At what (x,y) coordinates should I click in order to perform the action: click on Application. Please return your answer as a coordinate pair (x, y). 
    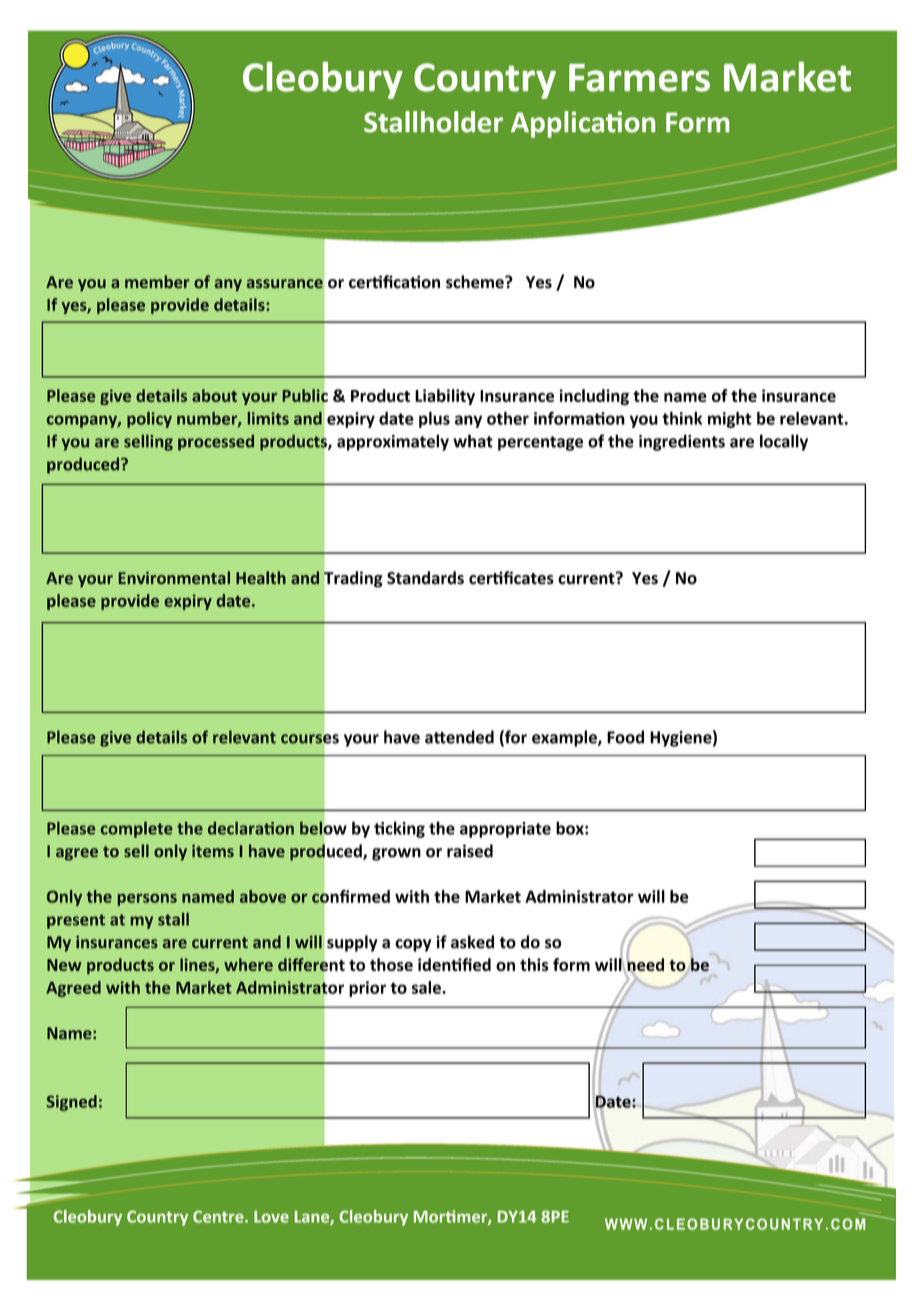
    Looking at the image, I should click on (583, 124).
